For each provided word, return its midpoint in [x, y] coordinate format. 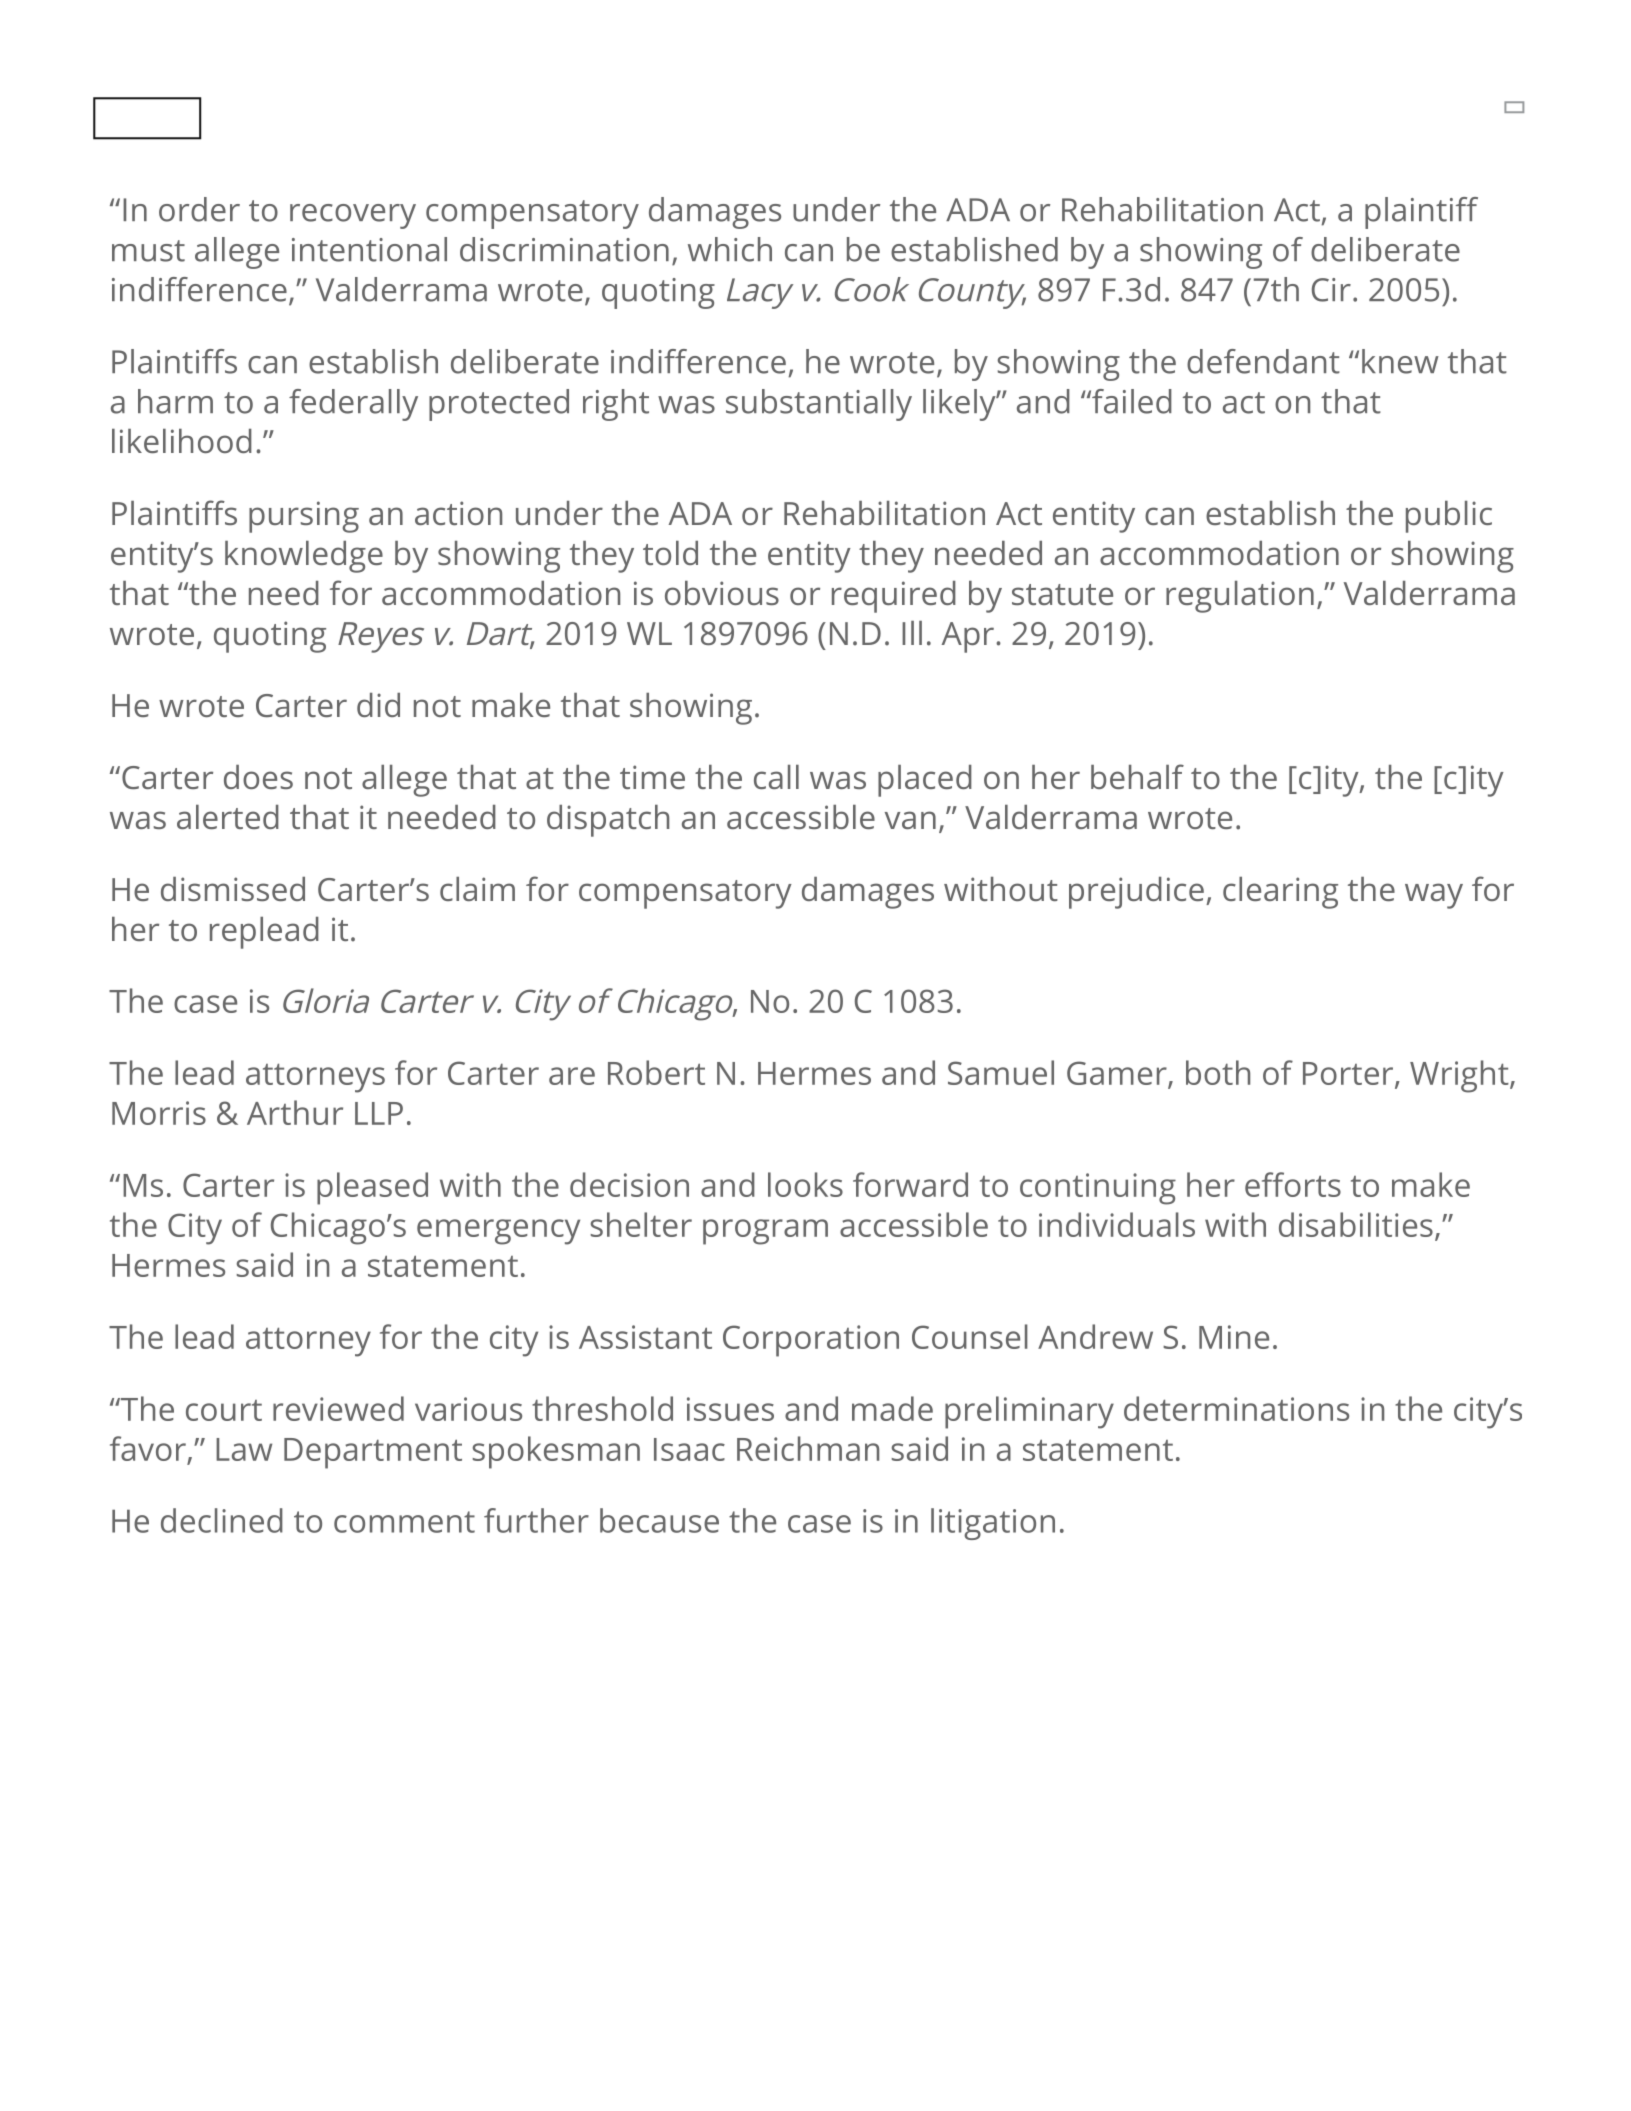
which [730, 249]
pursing [304, 517]
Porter [1348, 1073]
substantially [819, 405]
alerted [228, 817]
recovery [353, 216]
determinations [1236, 1408]
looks [805, 1184]
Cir [1331, 290]
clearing [1280, 893]
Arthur [295, 1112]
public [1449, 517]
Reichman [808, 1448]
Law [244, 1449]
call [776, 777]
